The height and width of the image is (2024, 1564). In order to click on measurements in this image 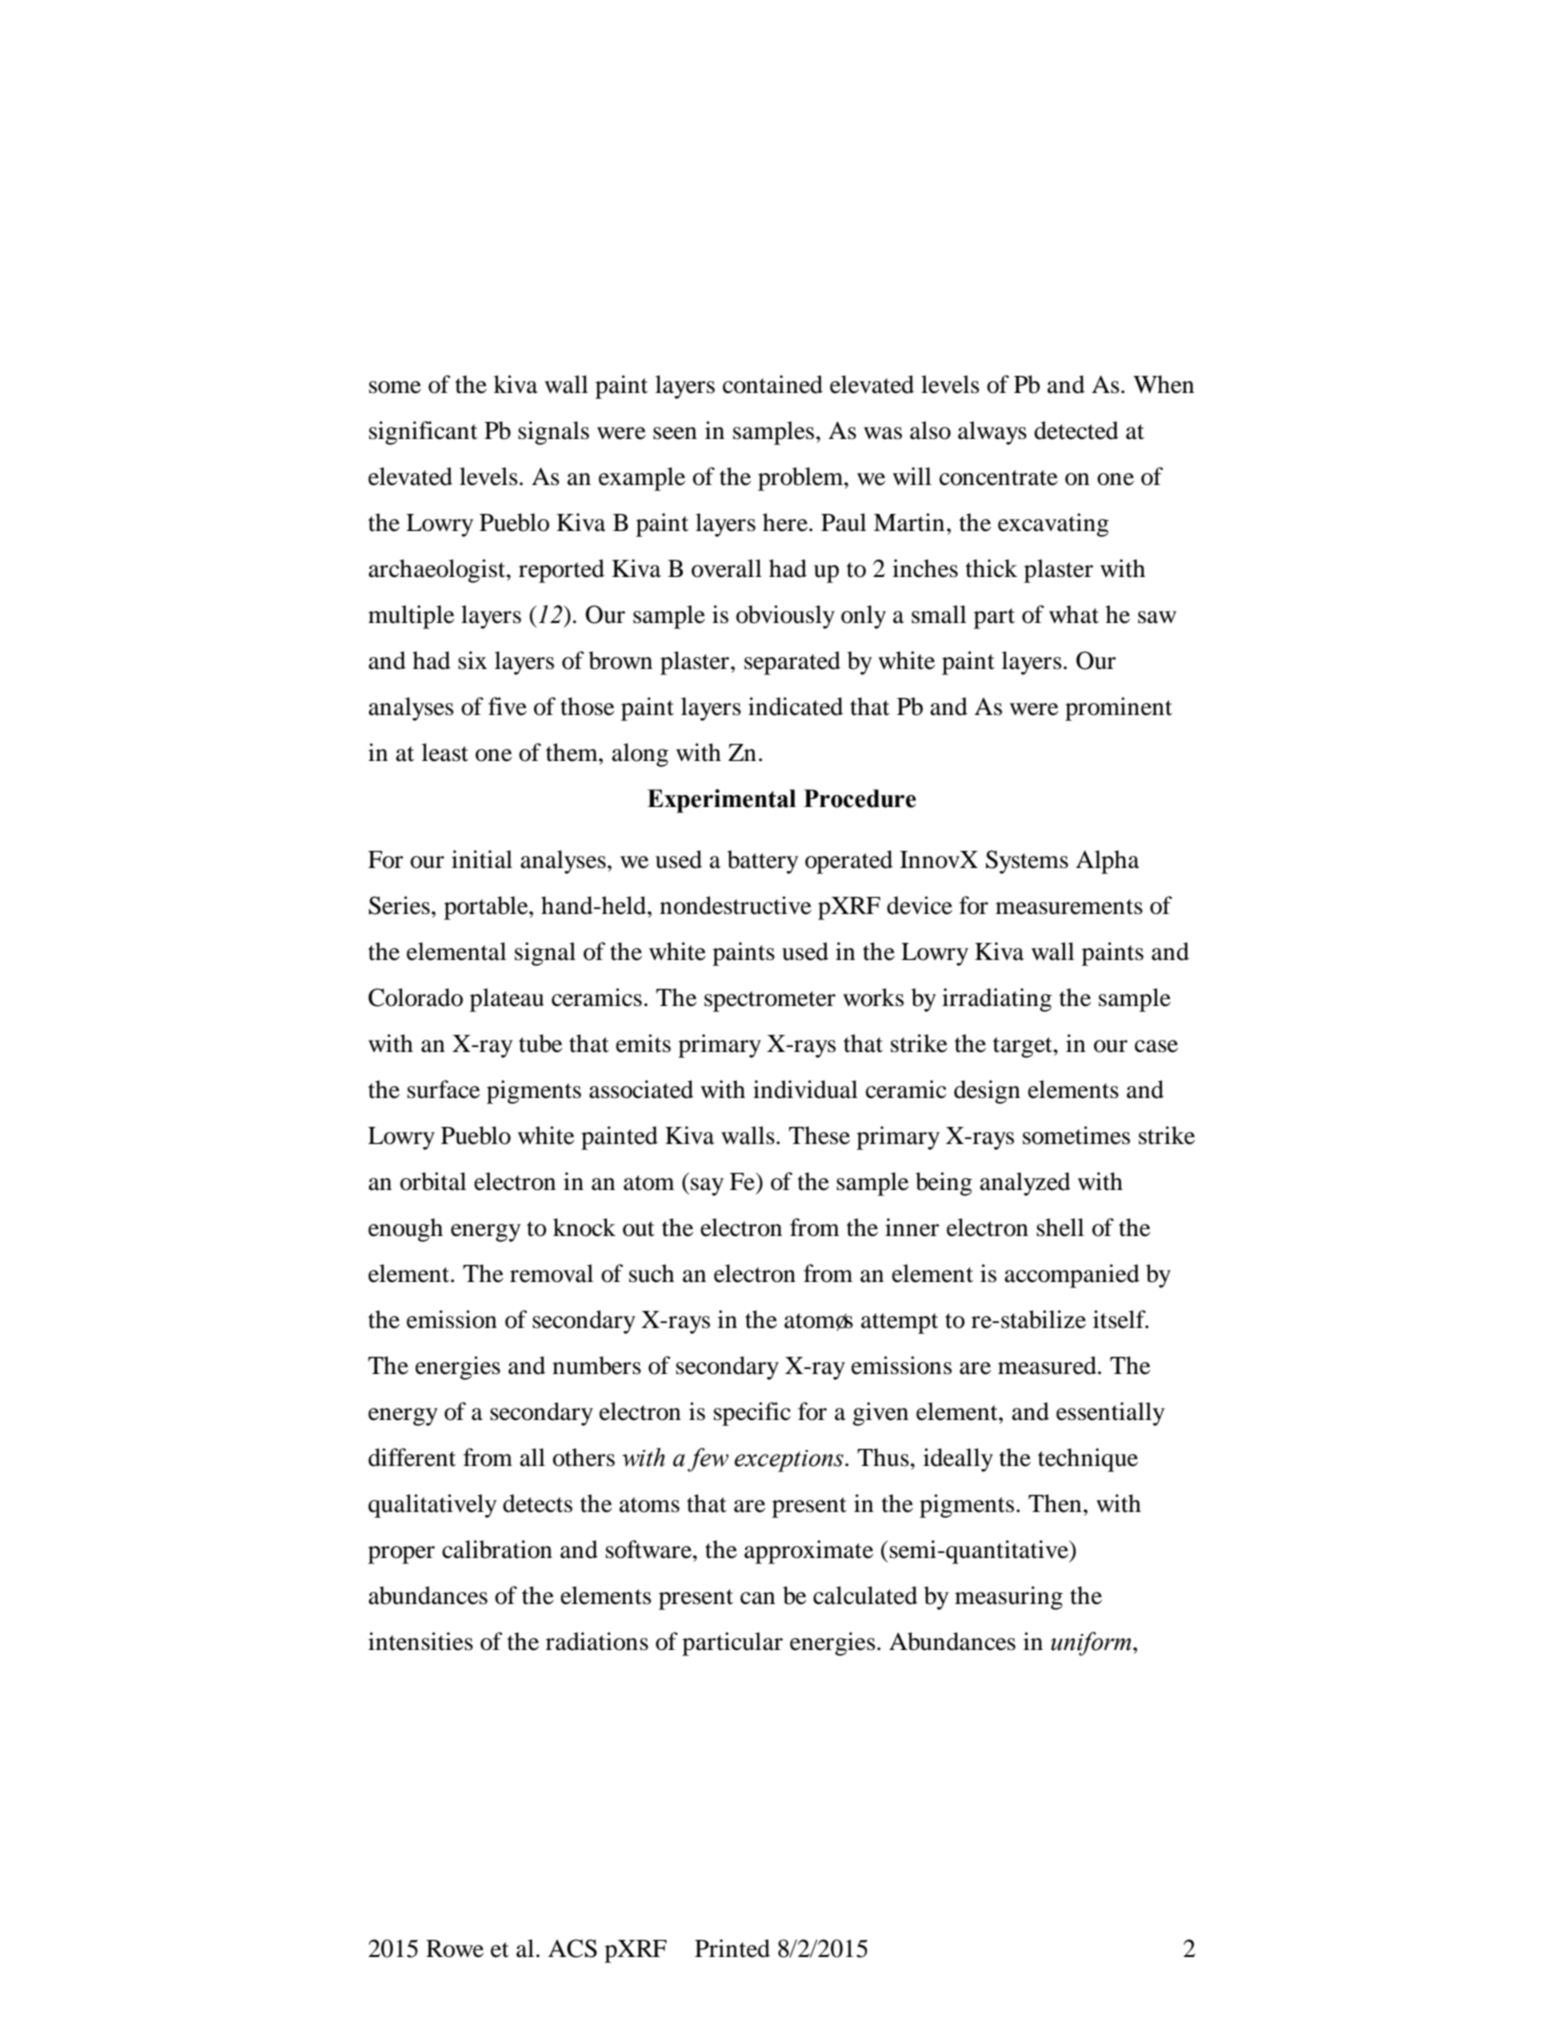, I will do `click(1069, 907)`.
